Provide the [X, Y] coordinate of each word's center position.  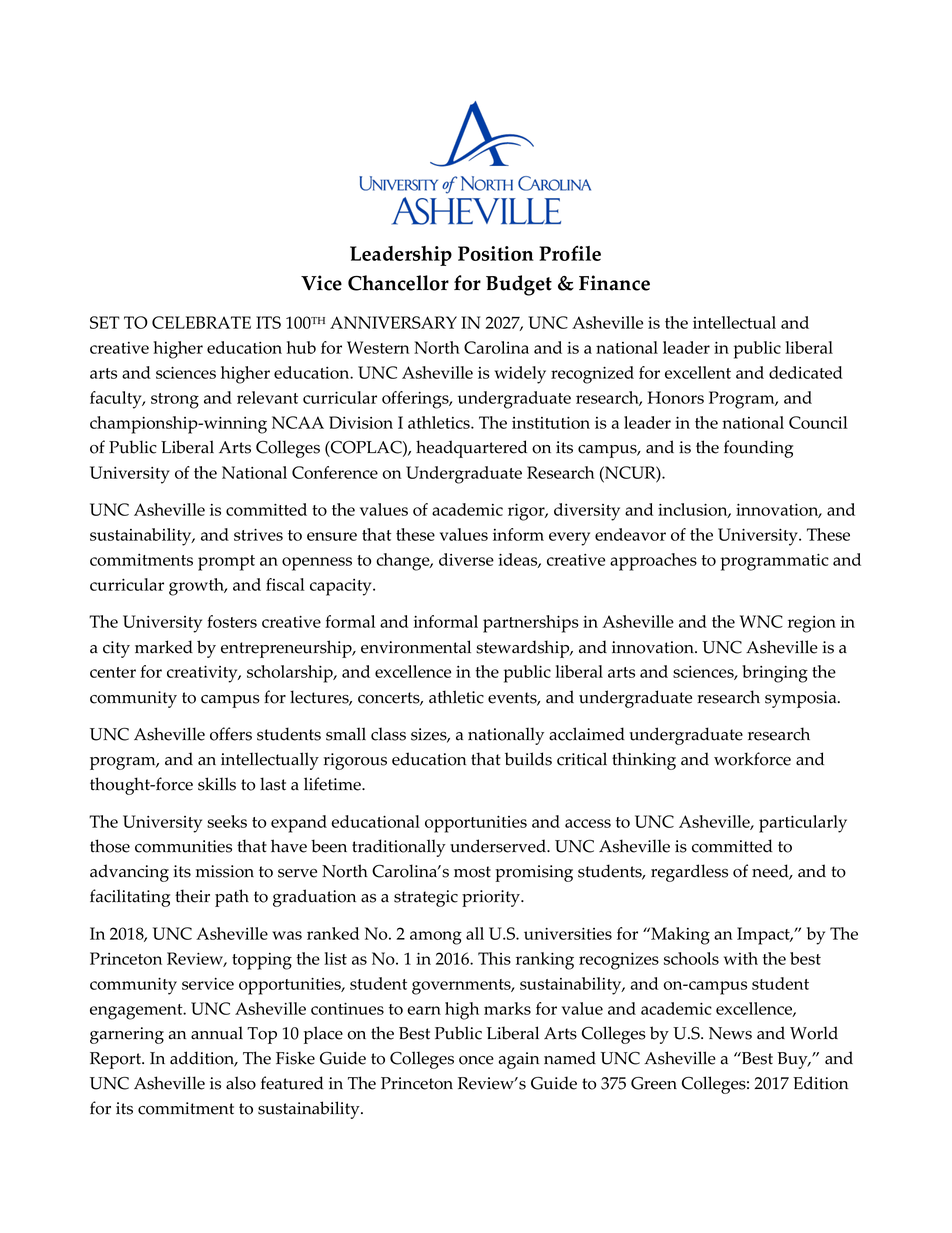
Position [496, 253]
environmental [416, 647]
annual [217, 1033]
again [519, 1060]
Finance [614, 283]
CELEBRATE [201, 322]
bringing [775, 674]
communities [183, 846]
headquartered [471, 449]
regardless [689, 873]
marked [164, 647]
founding [758, 449]
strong [175, 401]
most [472, 872]
